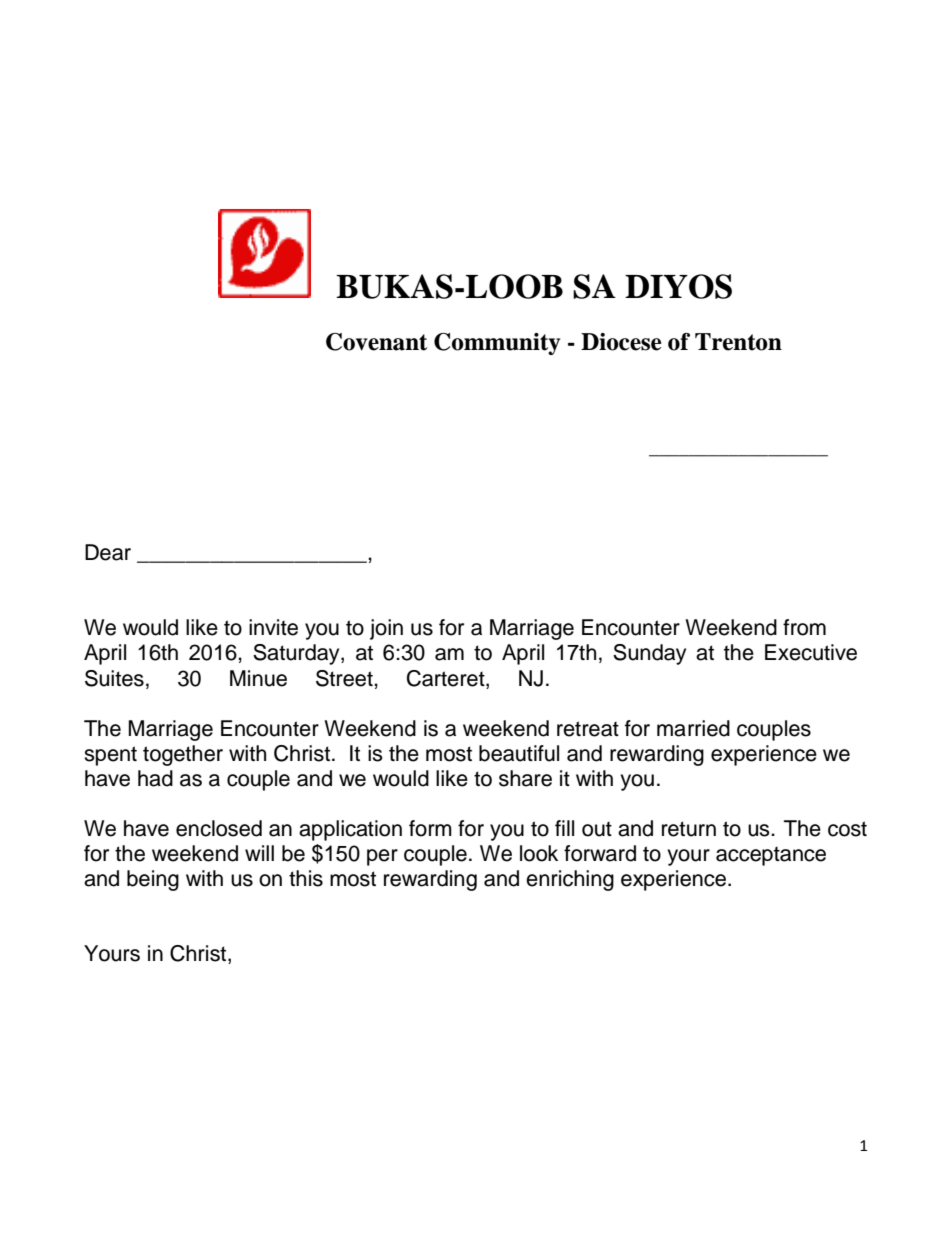 The width and height of the page is (952, 1233). What do you see at coordinates (497, 344) in the page?
I see `Community` at bounding box center [497, 344].
